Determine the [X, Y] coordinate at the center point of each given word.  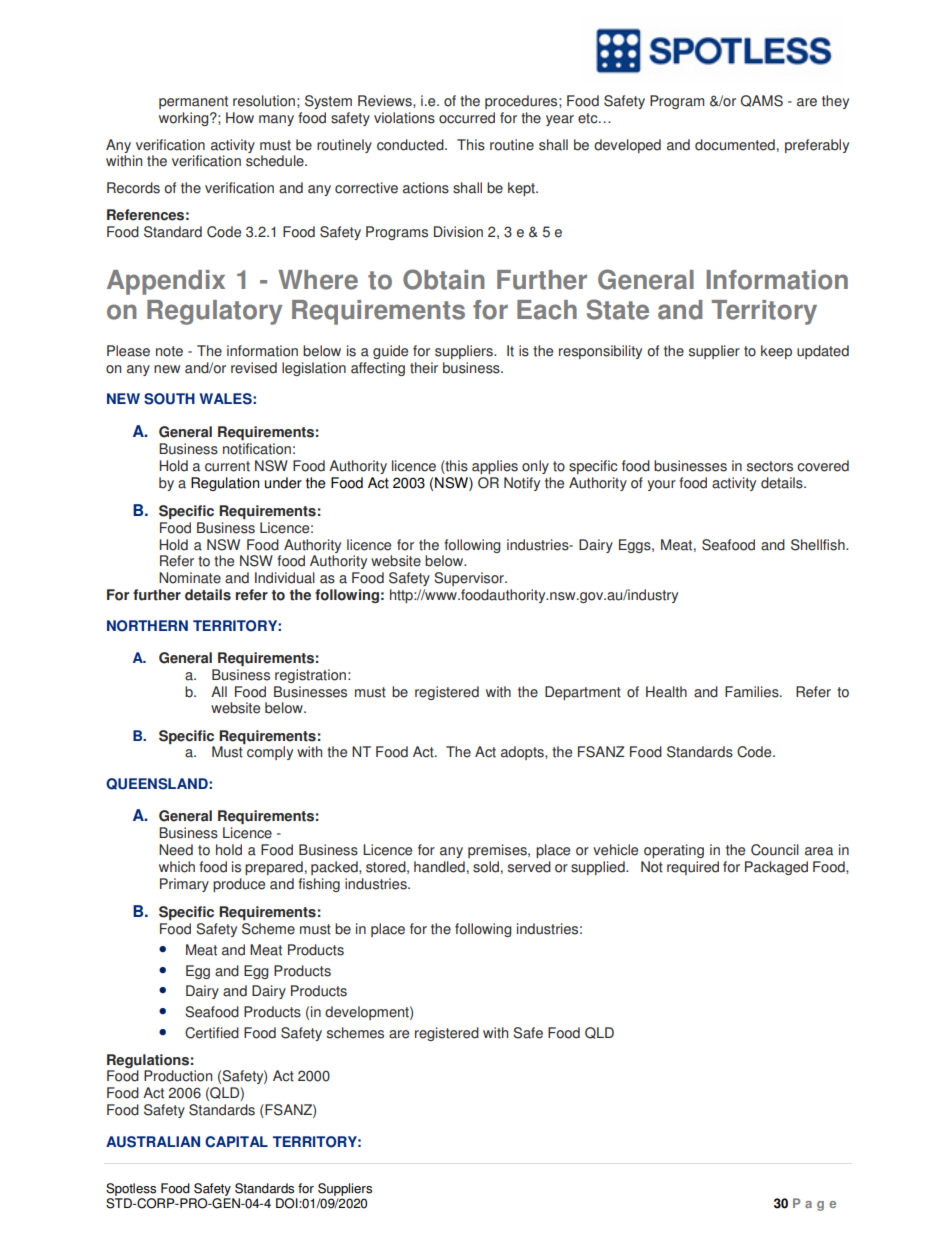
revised [254, 368]
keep [776, 352]
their [424, 368]
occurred [467, 118]
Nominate [190, 578]
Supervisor [470, 579]
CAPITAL [236, 1142]
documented [735, 145]
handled [439, 867]
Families [753, 692]
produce [239, 885]
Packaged [776, 868]
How [240, 118]
